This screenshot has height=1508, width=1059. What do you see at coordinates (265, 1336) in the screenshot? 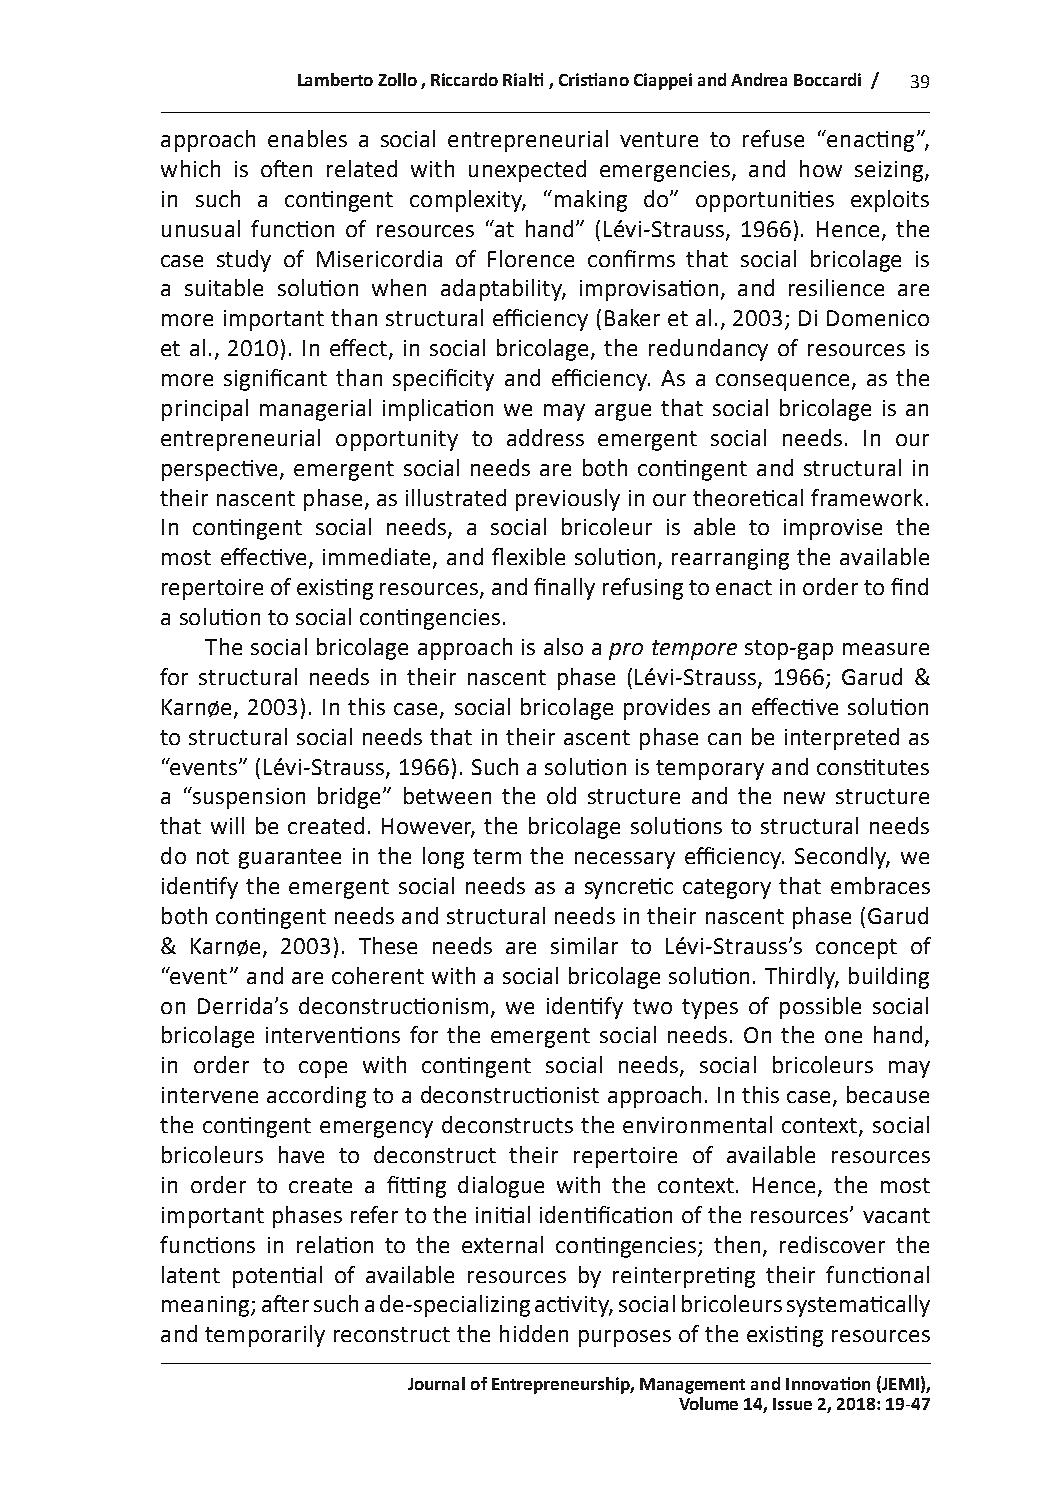
I see `temporarily` at bounding box center [265, 1336].
